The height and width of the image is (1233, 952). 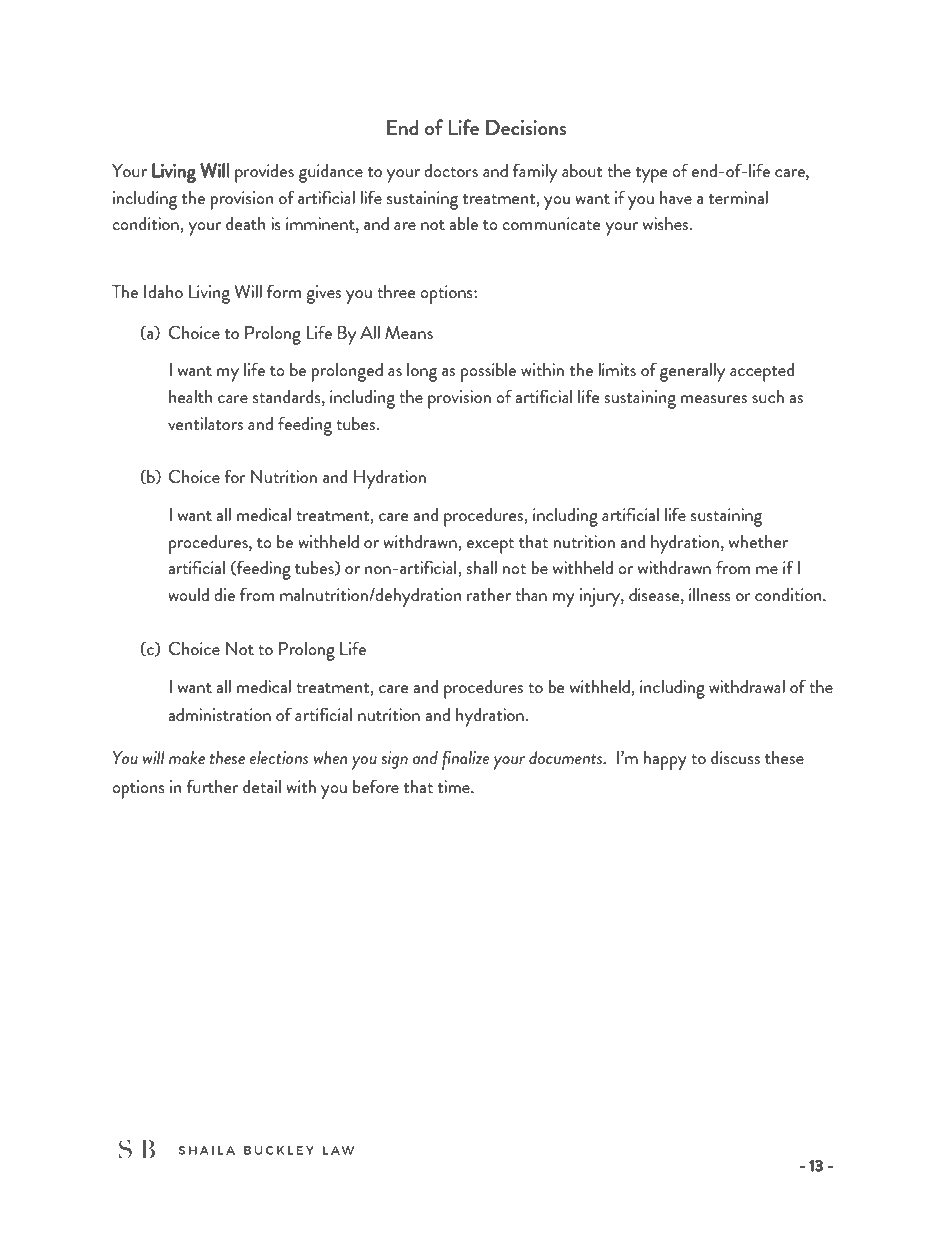 What do you see at coordinates (488, 372) in the image?
I see `possible` at bounding box center [488, 372].
